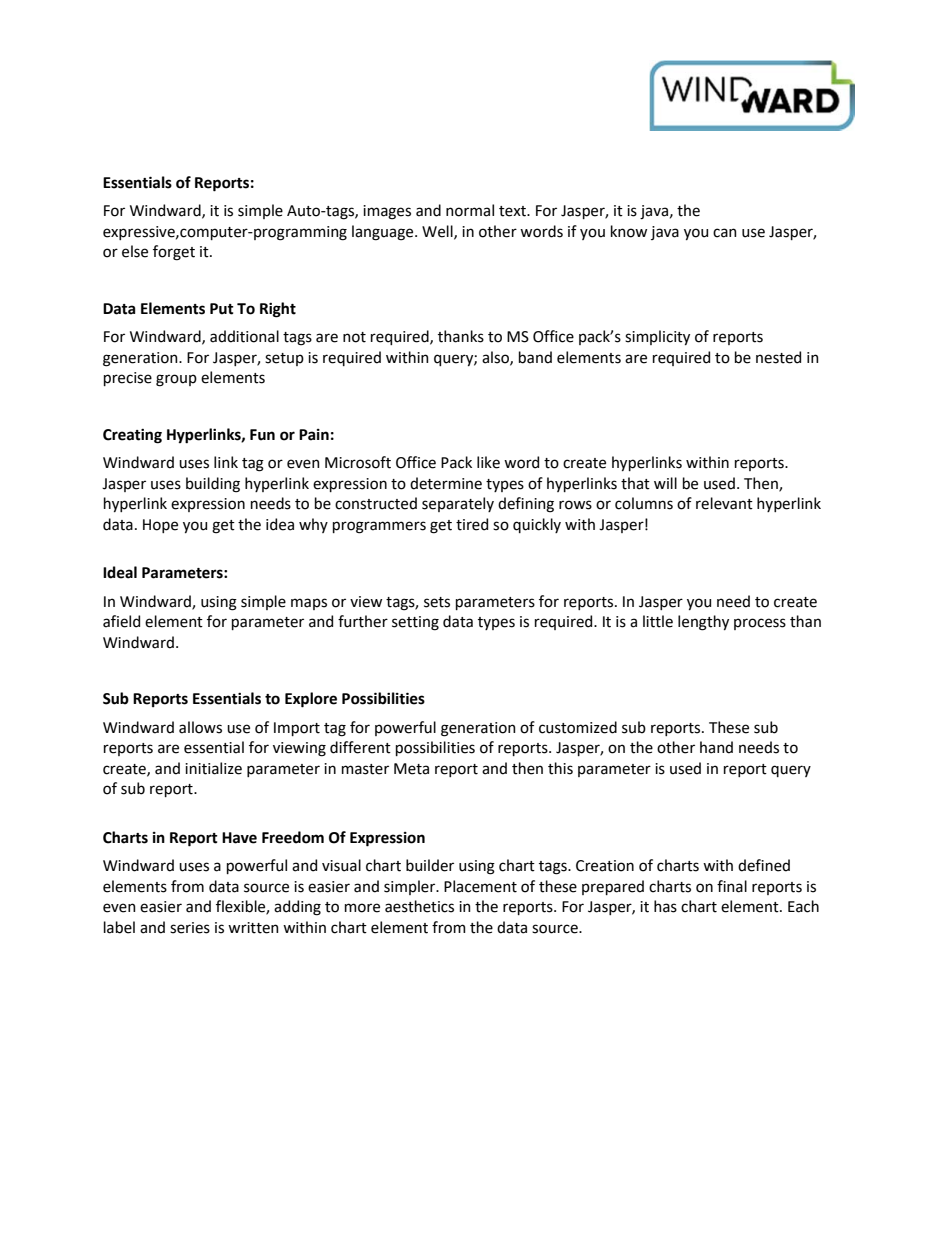 The height and width of the document is (1233, 952). What do you see at coordinates (703, 623) in the document?
I see `lengthy` at bounding box center [703, 623].
